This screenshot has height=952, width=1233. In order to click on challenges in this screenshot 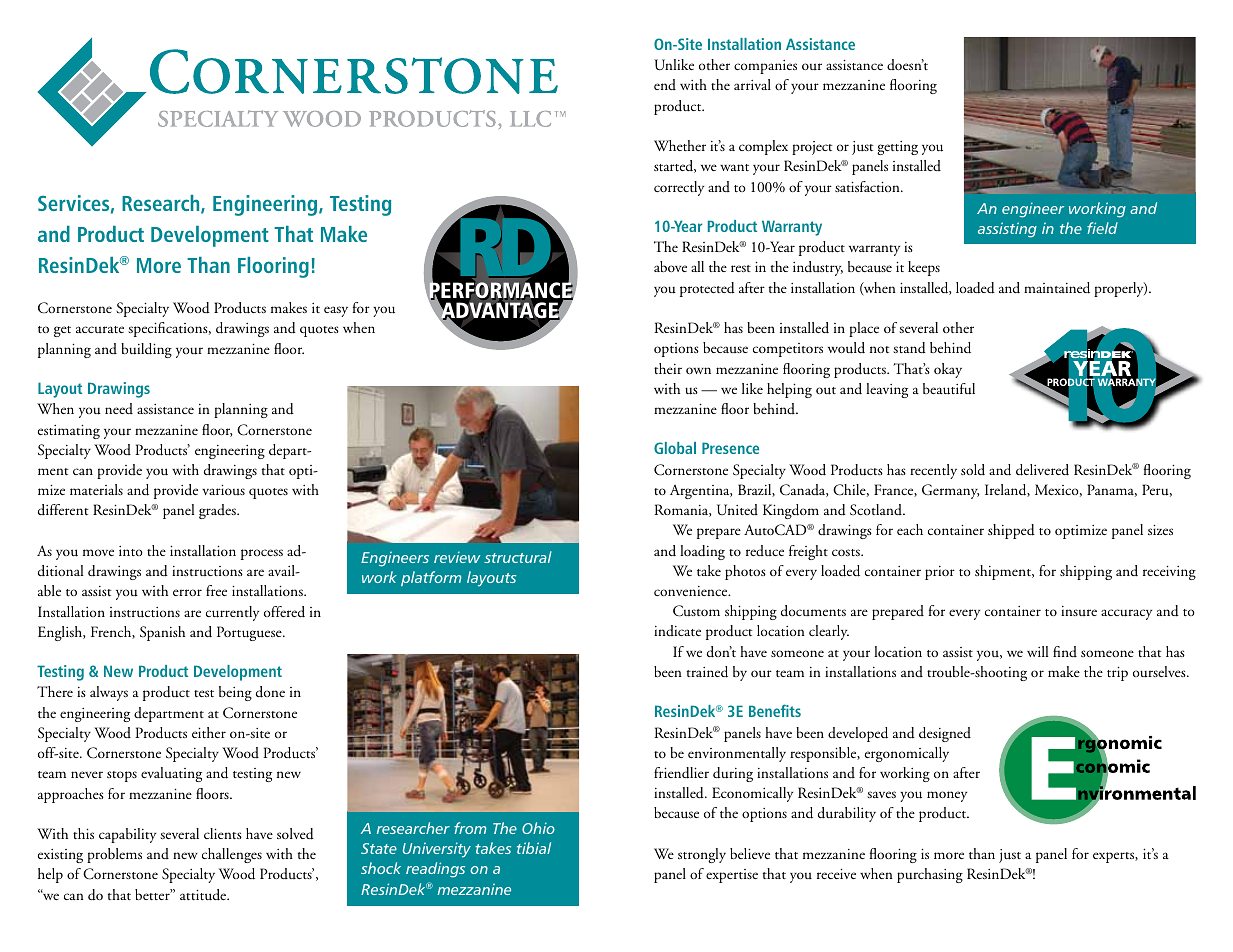, I will do `click(232, 855)`.
